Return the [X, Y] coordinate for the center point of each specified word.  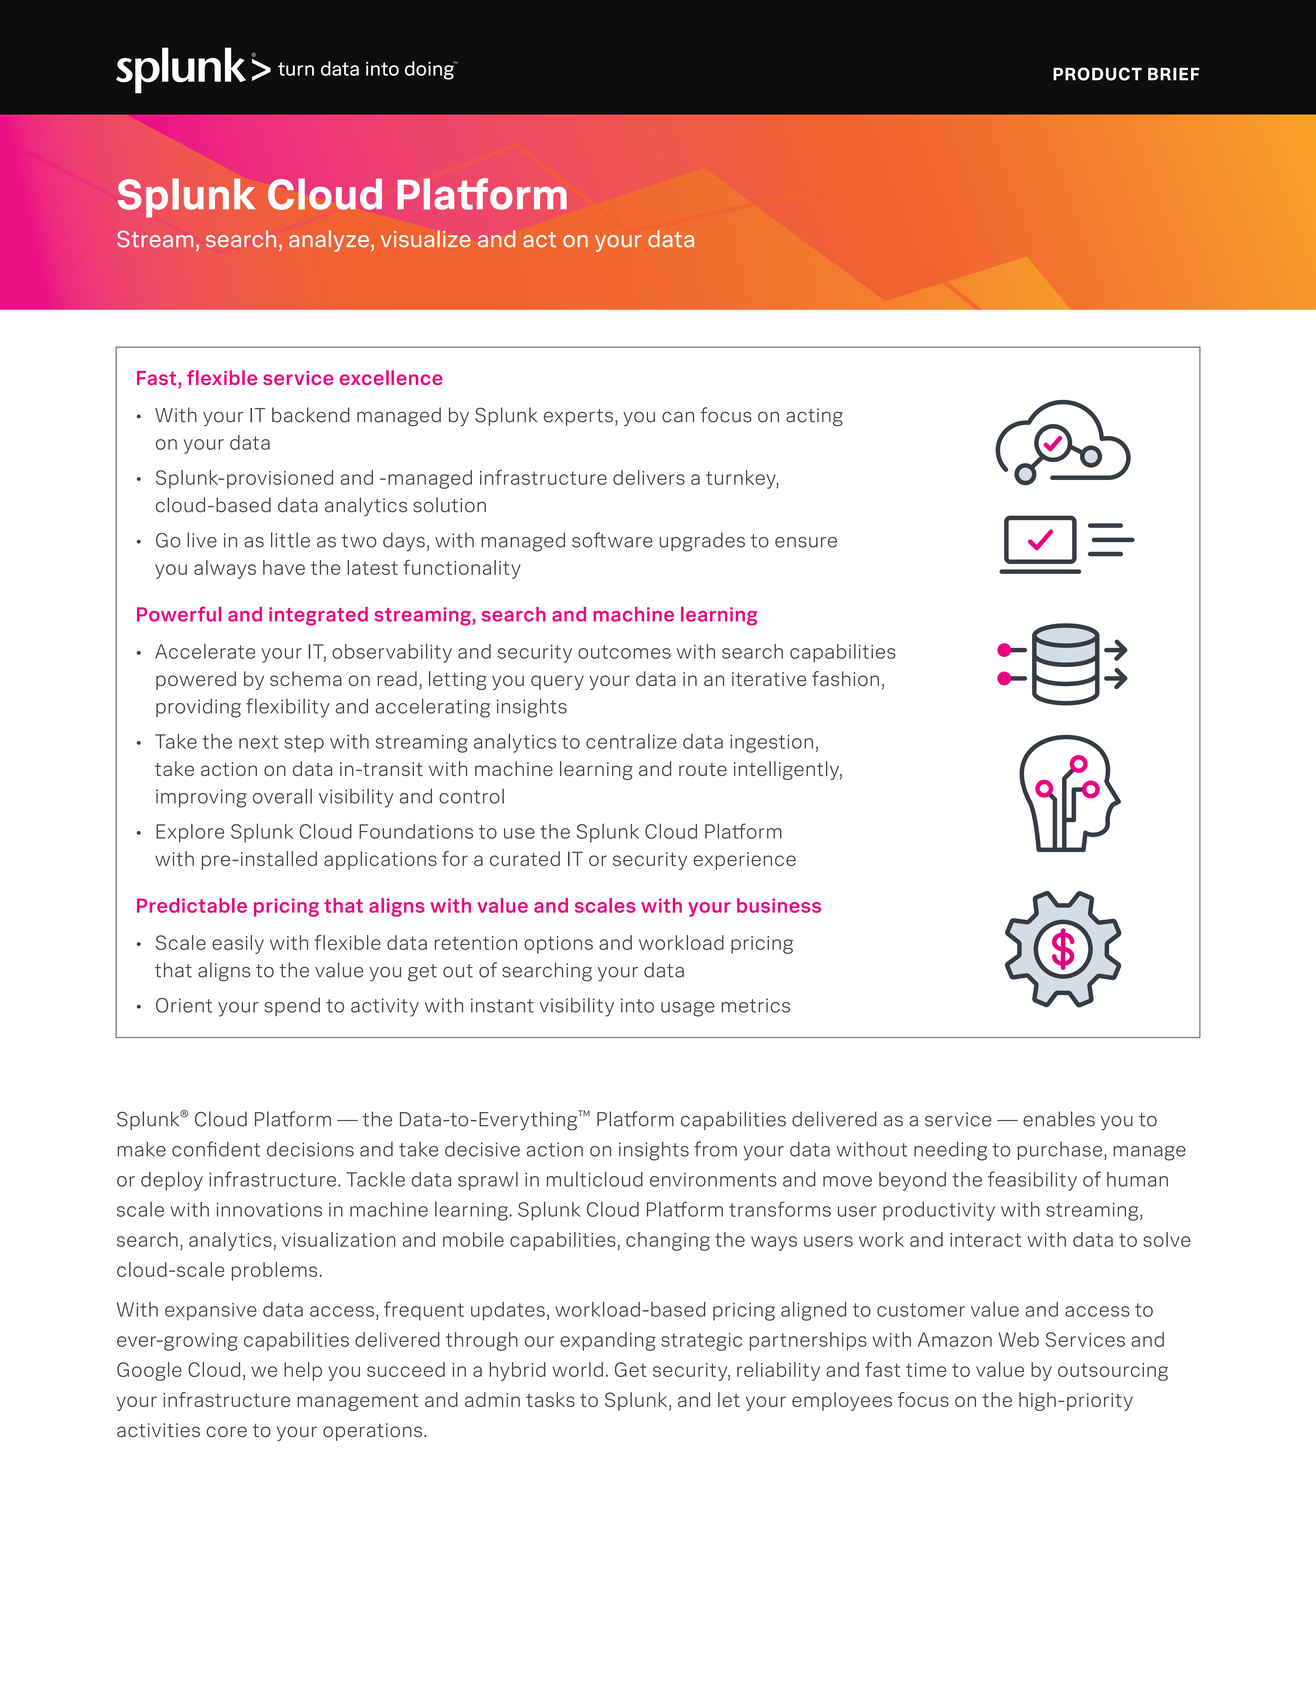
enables [1059, 1119]
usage [687, 1009]
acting [814, 417]
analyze [329, 241]
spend [292, 1006]
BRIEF [1173, 74]
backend [311, 415]
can [678, 417]
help [303, 1371]
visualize [426, 239]
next [258, 742]
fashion [845, 678]
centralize [631, 741]
